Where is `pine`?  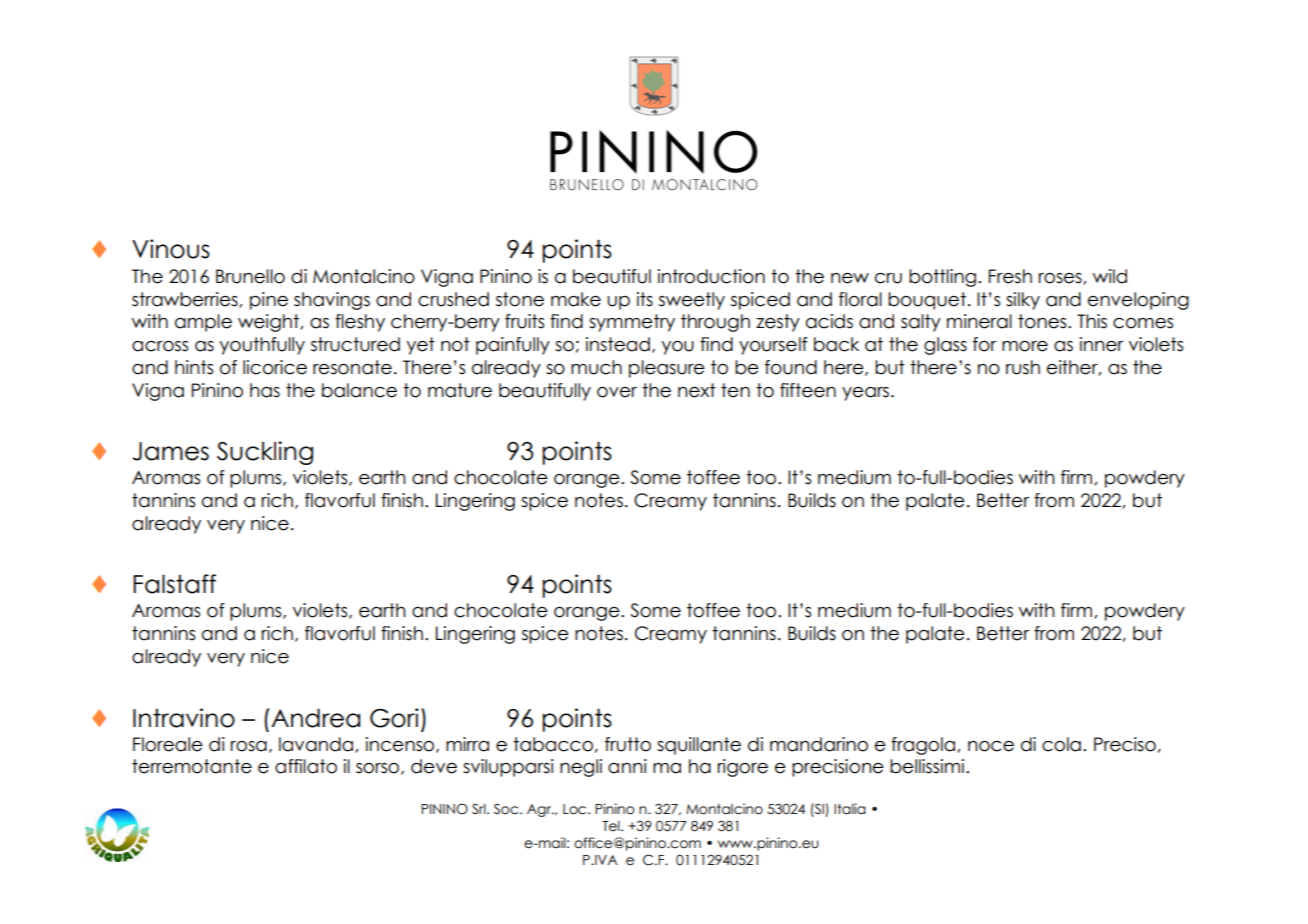
pine is located at coordinates (269, 301).
